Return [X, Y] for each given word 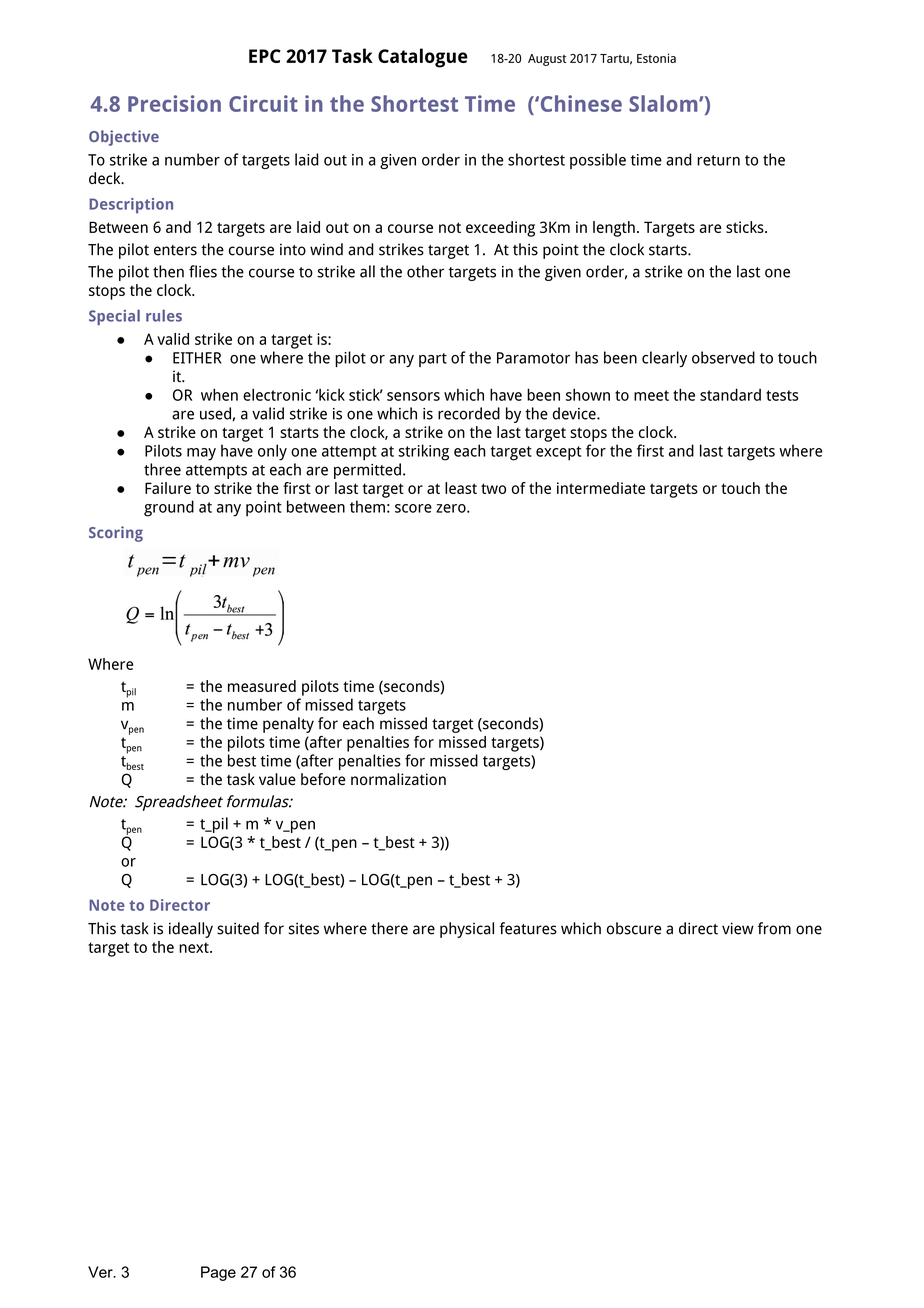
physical [467, 930]
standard [730, 394]
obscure [634, 928]
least [461, 488]
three [162, 469]
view [738, 928]
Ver [101, 1272]
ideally [191, 930]
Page [218, 1273]
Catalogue [423, 58]
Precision [174, 103]
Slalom [664, 103]
